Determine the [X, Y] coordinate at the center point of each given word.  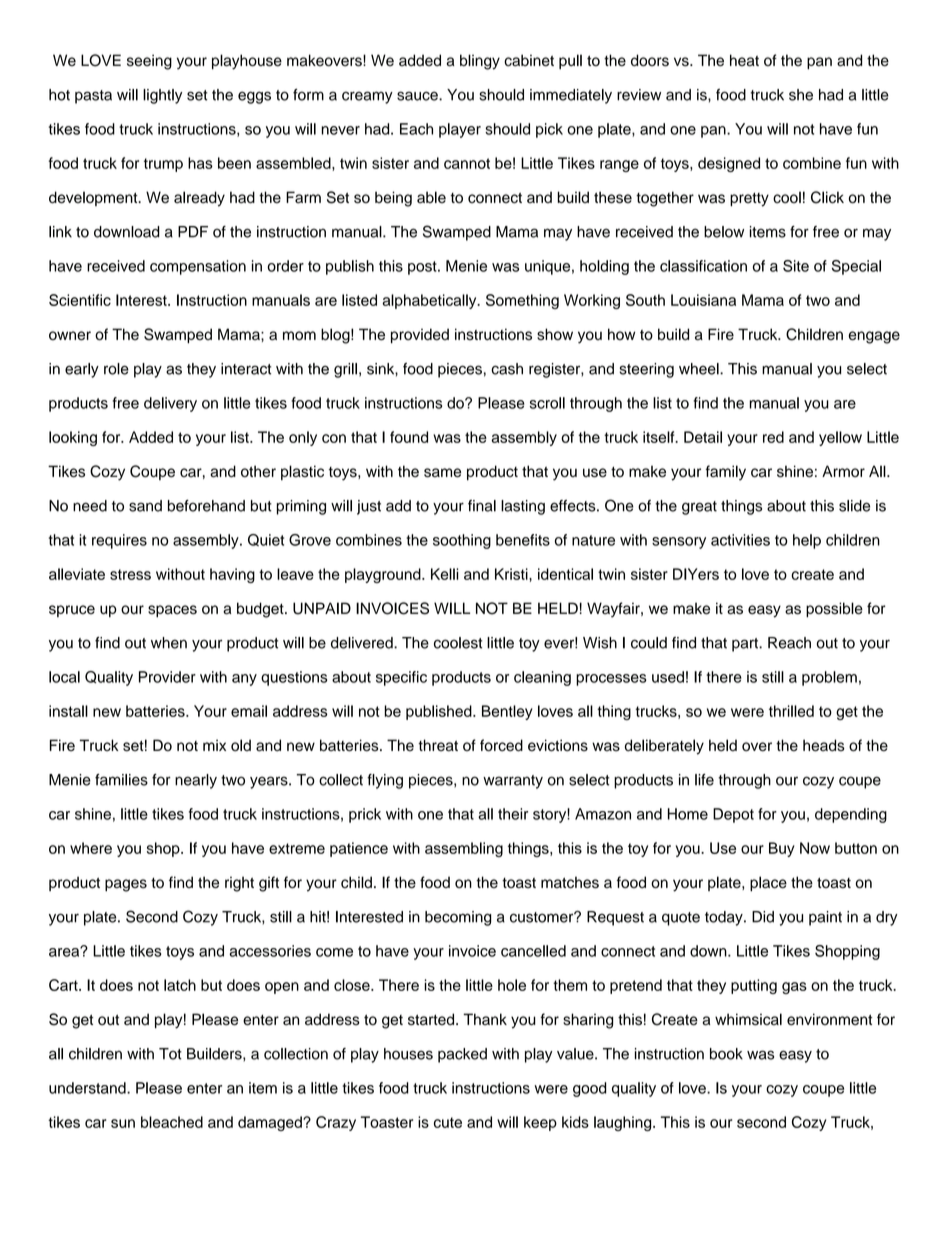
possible [834, 609]
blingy [480, 62]
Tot [170, 1054]
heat [744, 60]
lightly [162, 96]
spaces [172, 611]
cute [448, 1122]
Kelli [445, 574]
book [726, 1054]
